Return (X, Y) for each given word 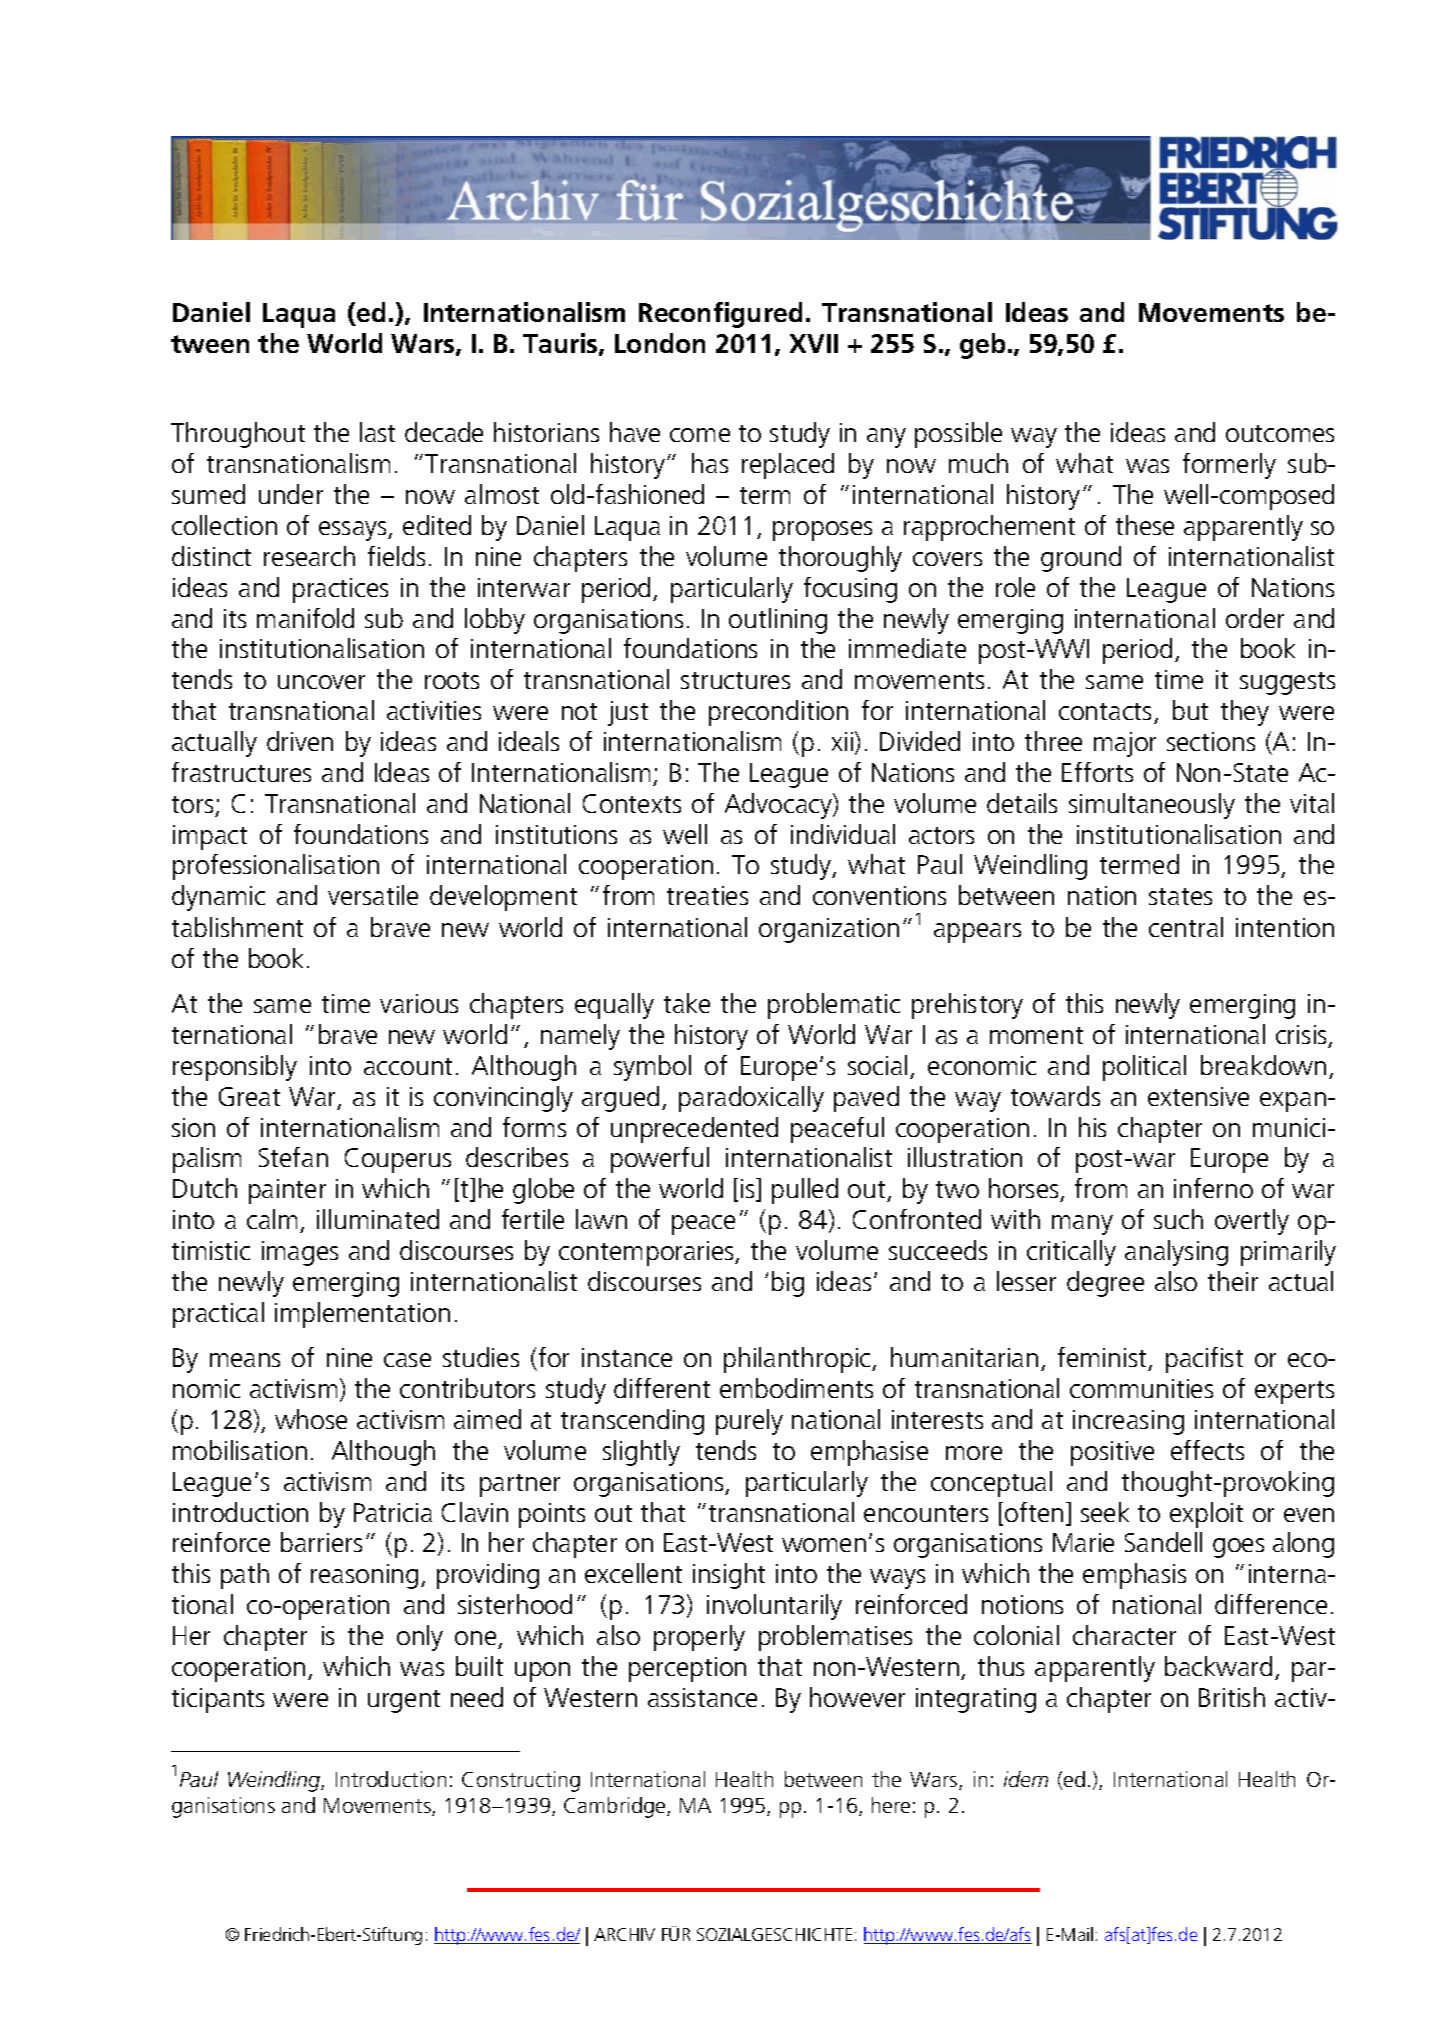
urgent (404, 1701)
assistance (702, 1697)
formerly (1229, 466)
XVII (814, 343)
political (1144, 1068)
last (377, 432)
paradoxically (751, 1099)
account (408, 1066)
